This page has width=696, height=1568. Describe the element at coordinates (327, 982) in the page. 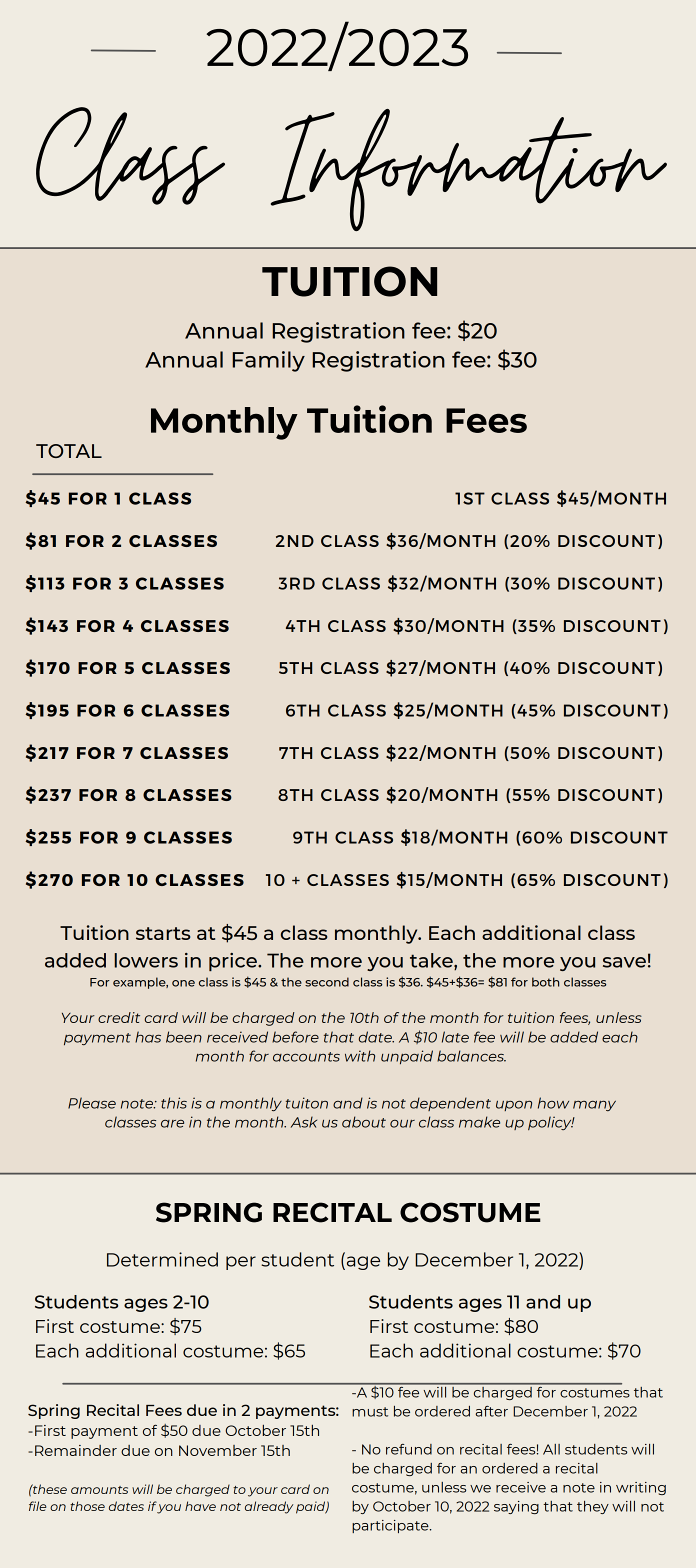

I see `second` at that location.
